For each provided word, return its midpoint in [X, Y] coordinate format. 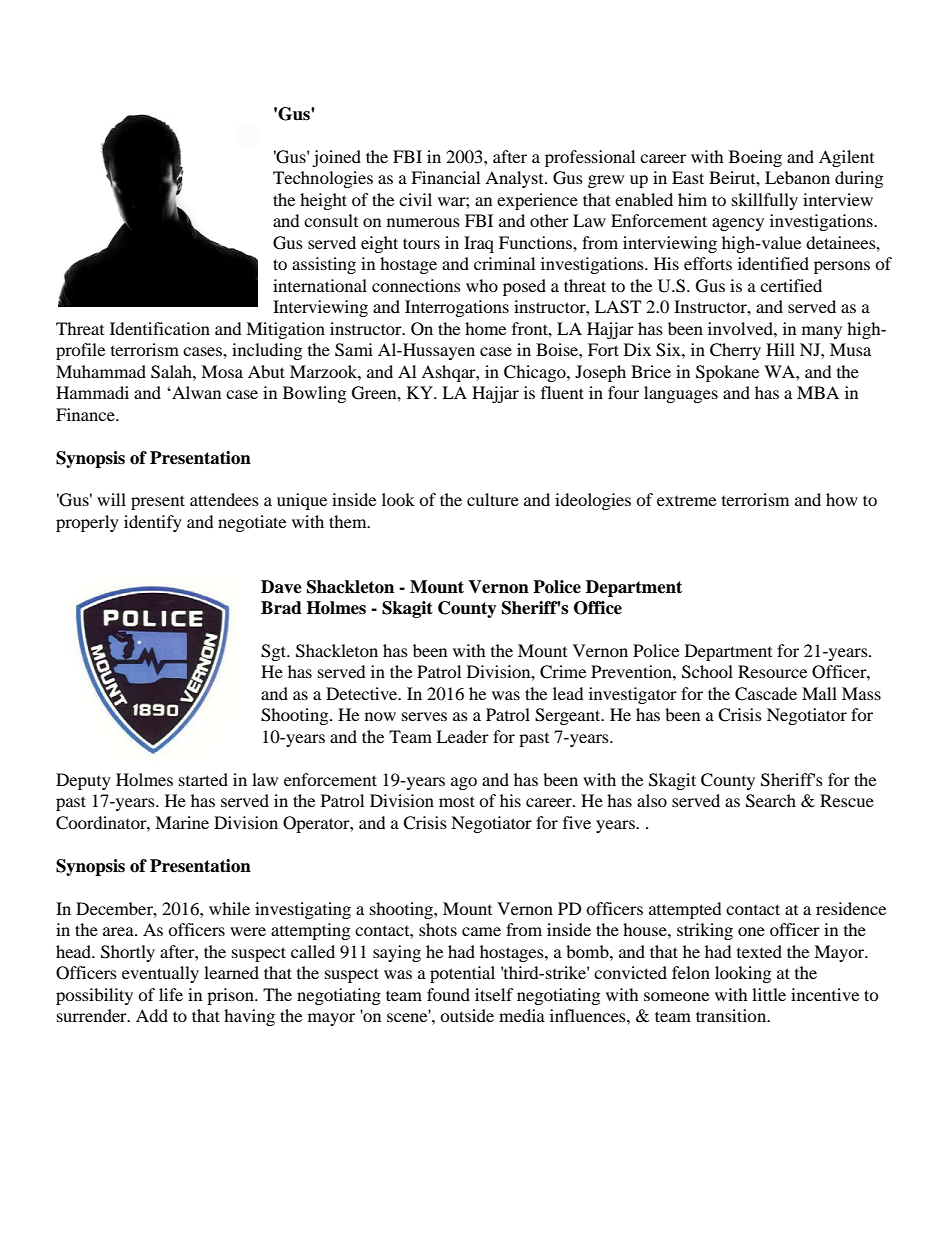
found [448, 994]
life [171, 994]
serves [424, 716]
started [203, 779]
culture [493, 499]
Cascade [766, 694]
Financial [445, 177]
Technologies [323, 179]
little [769, 994]
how [842, 499]
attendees [224, 499]
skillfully [765, 201]
